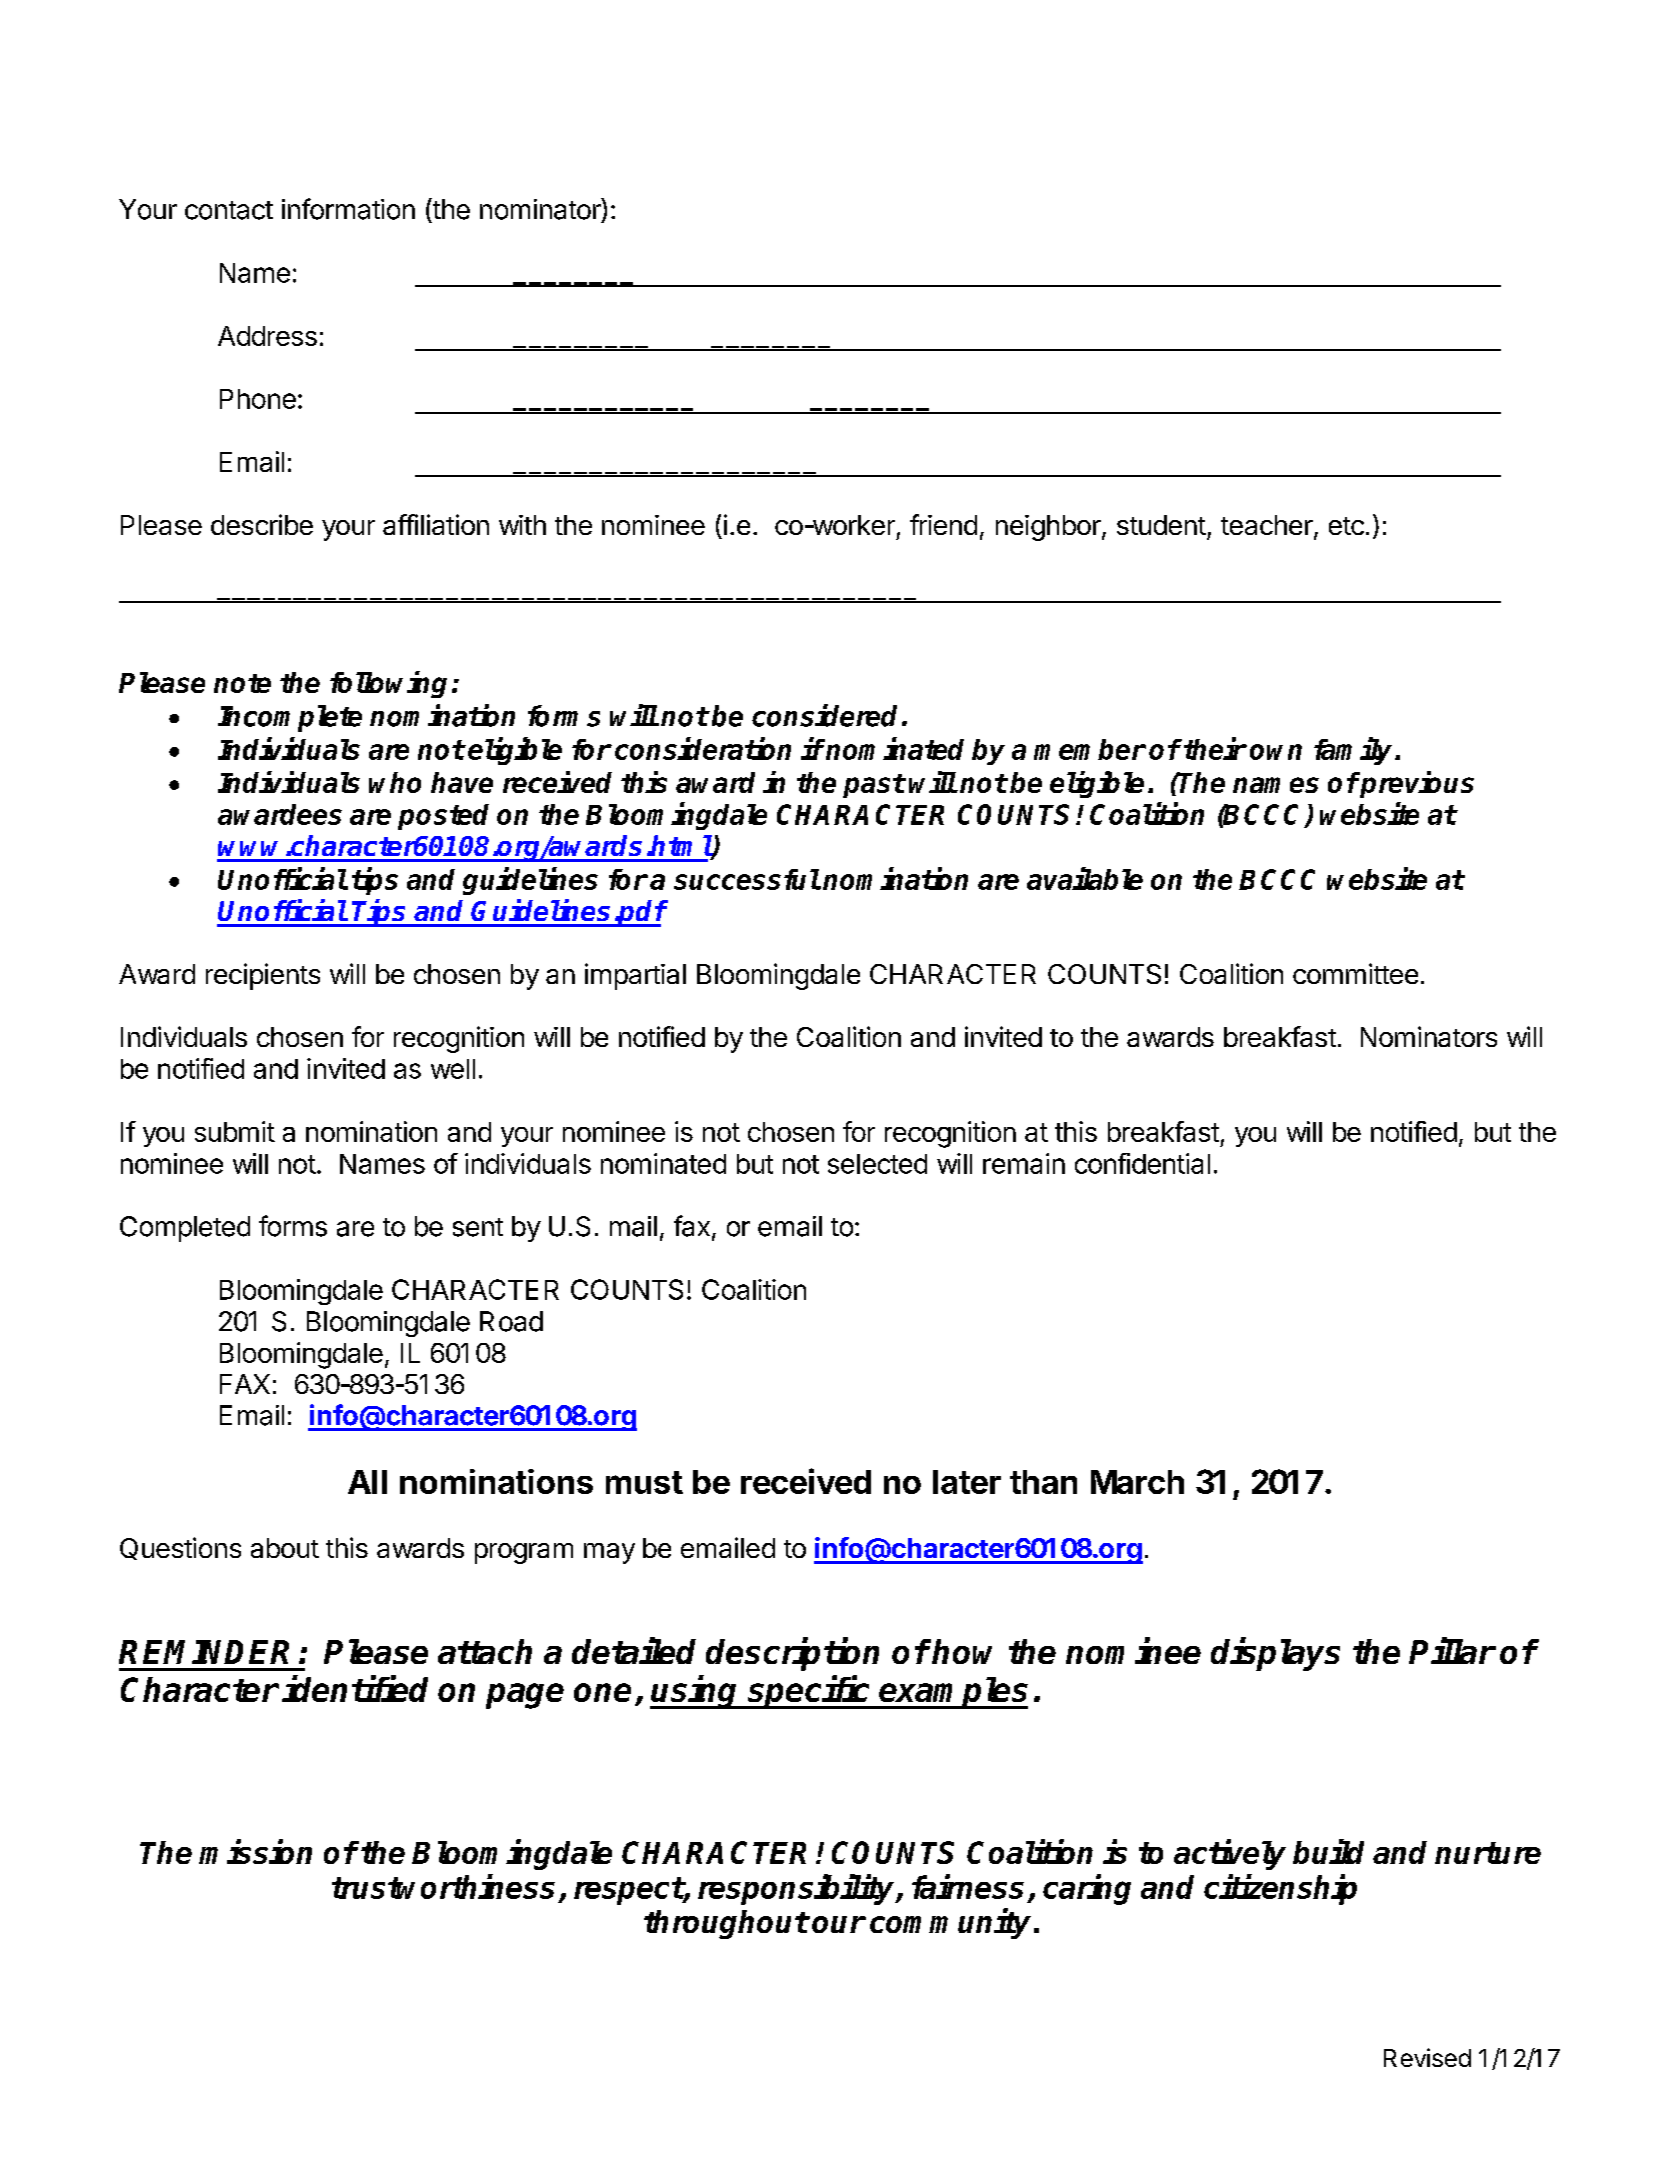 Image resolution: width=1679 pixels, height=2173 pixels. Describe the element at coordinates (1346, 526) in the page. I see `etc` at that location.
